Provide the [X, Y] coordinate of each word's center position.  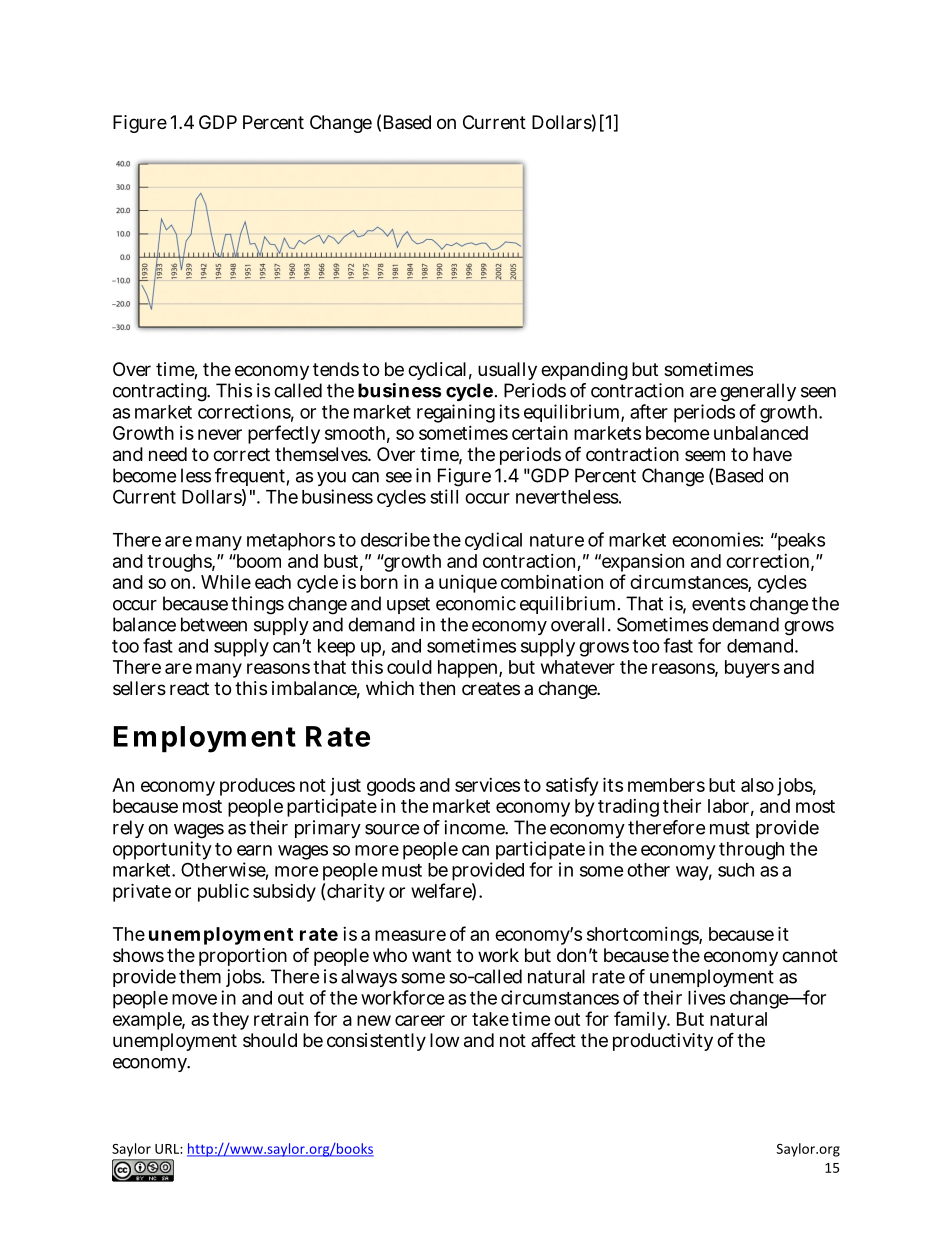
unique [468, 584]
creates [491, 688]
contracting [161, 392]
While [226, 582]
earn [254, 850]
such [736, 870]
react [189, 688]
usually [507, 371]
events [719, 604]
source [392, 829]
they [230, 1021]
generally [758, 394]
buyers [752, 669]
